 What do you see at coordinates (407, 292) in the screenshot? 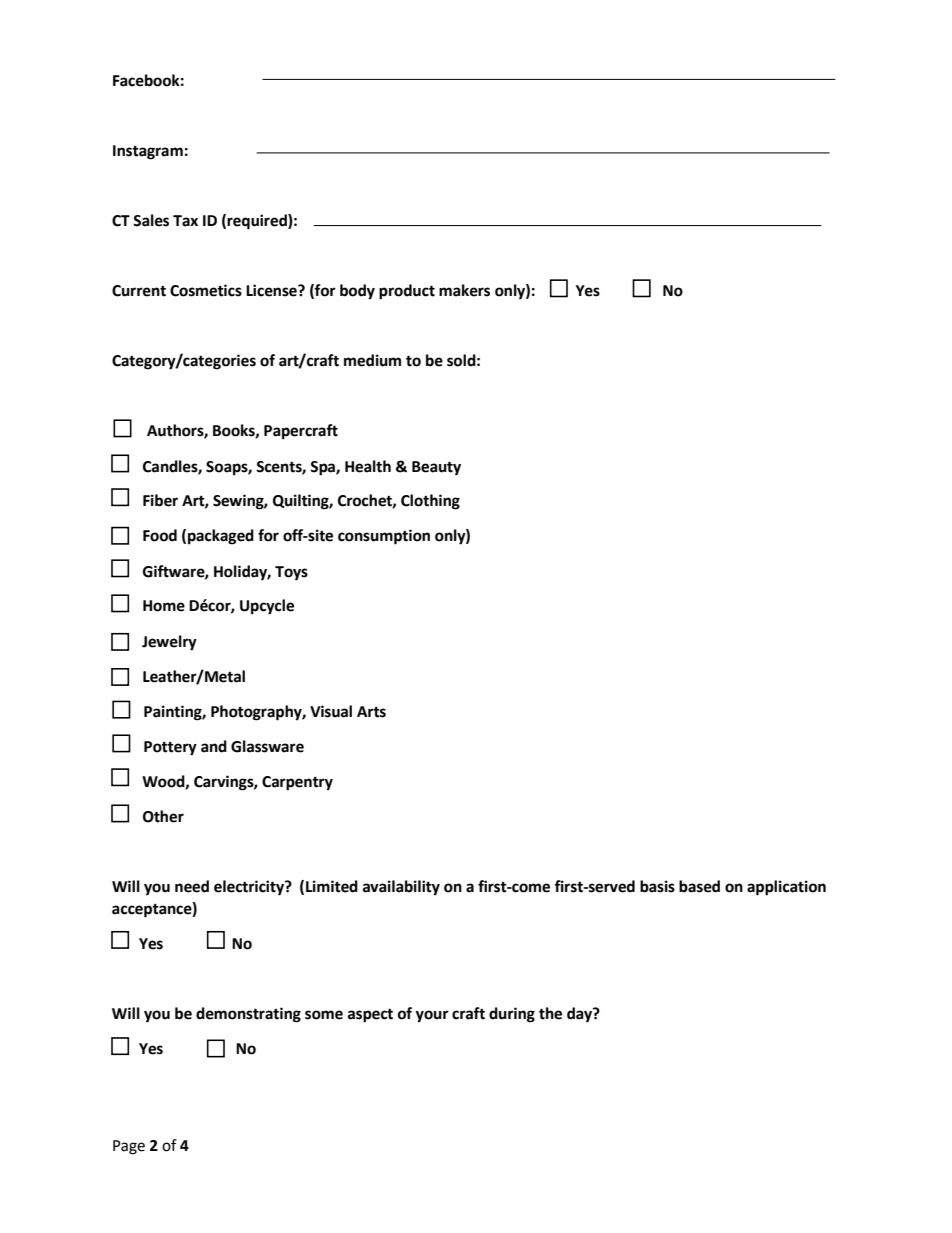
I see `product` at bounding box center [407, 292].
